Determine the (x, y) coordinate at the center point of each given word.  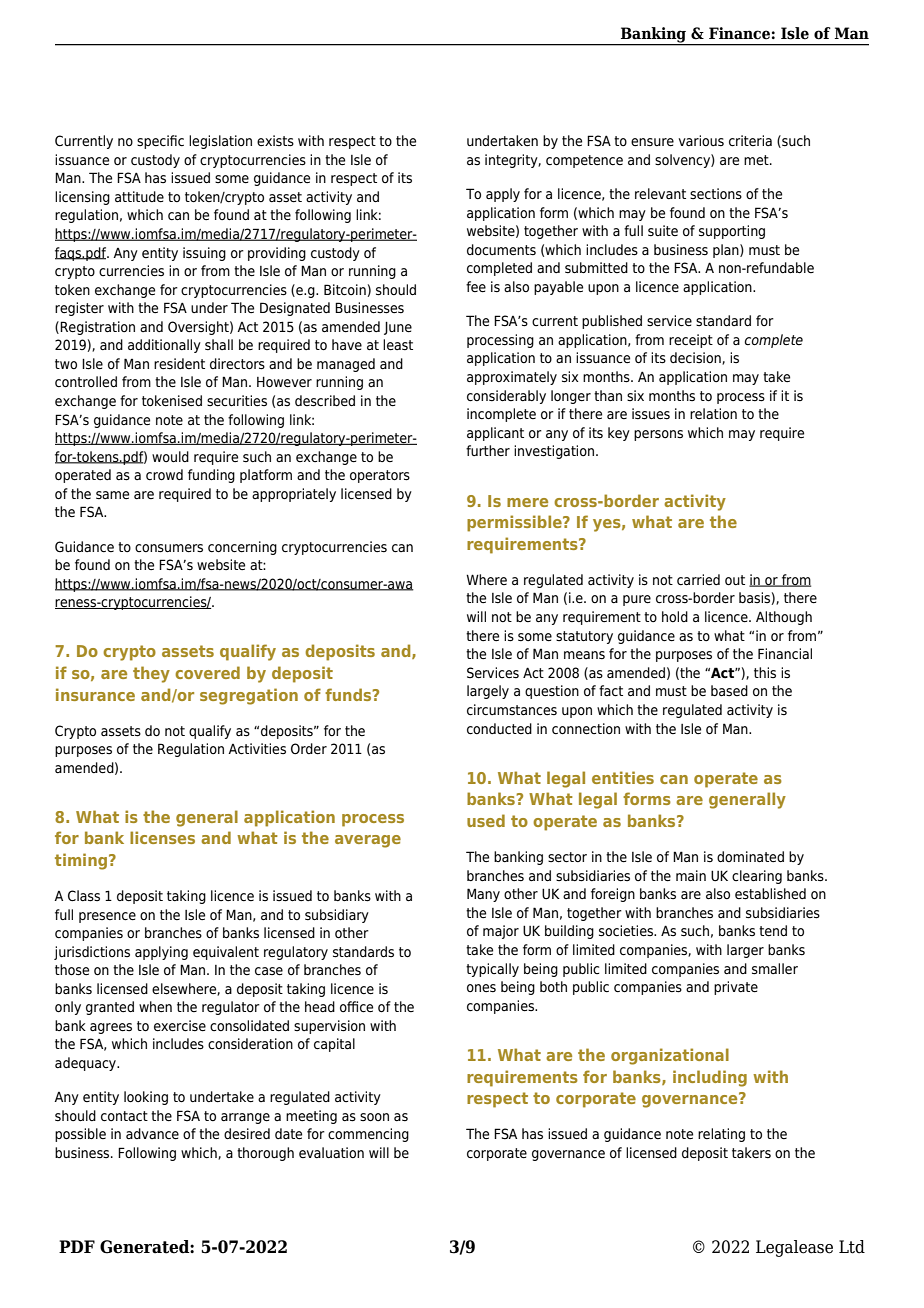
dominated (750, 856)
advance (152, 1134)
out (735, 580)
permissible (515, 523)
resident (179, 363)
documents (501, 249)
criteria (750, 141)
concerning (242, 548)
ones (481, 988)
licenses (162, 837)
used (486, 820)
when (155, 1006)
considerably (506, 397)
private (736, 988)
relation (713, 413)
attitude (139, 197)
